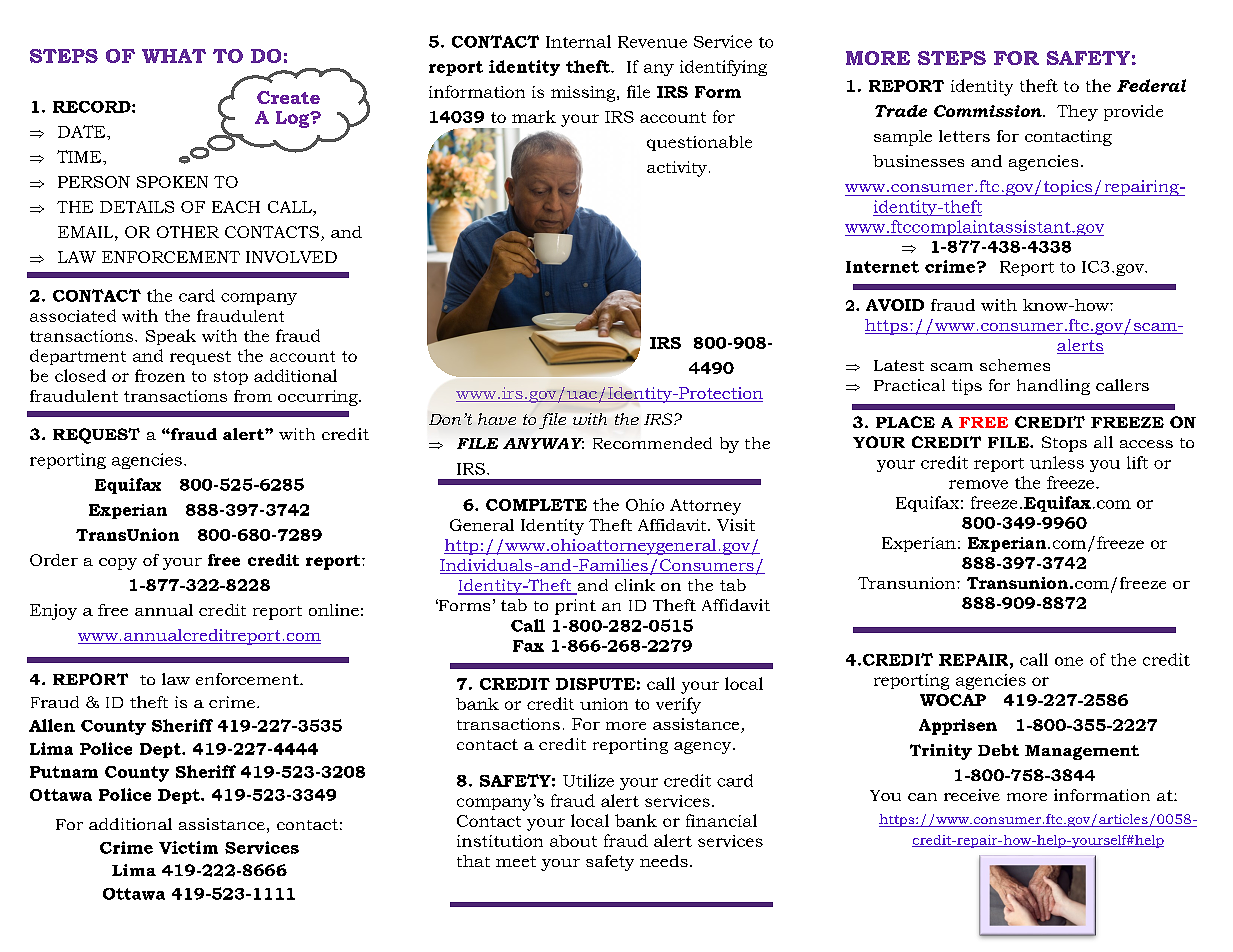 This screenshot has height=952, width=1233. I want to click on Internal, so click(578, 41).
